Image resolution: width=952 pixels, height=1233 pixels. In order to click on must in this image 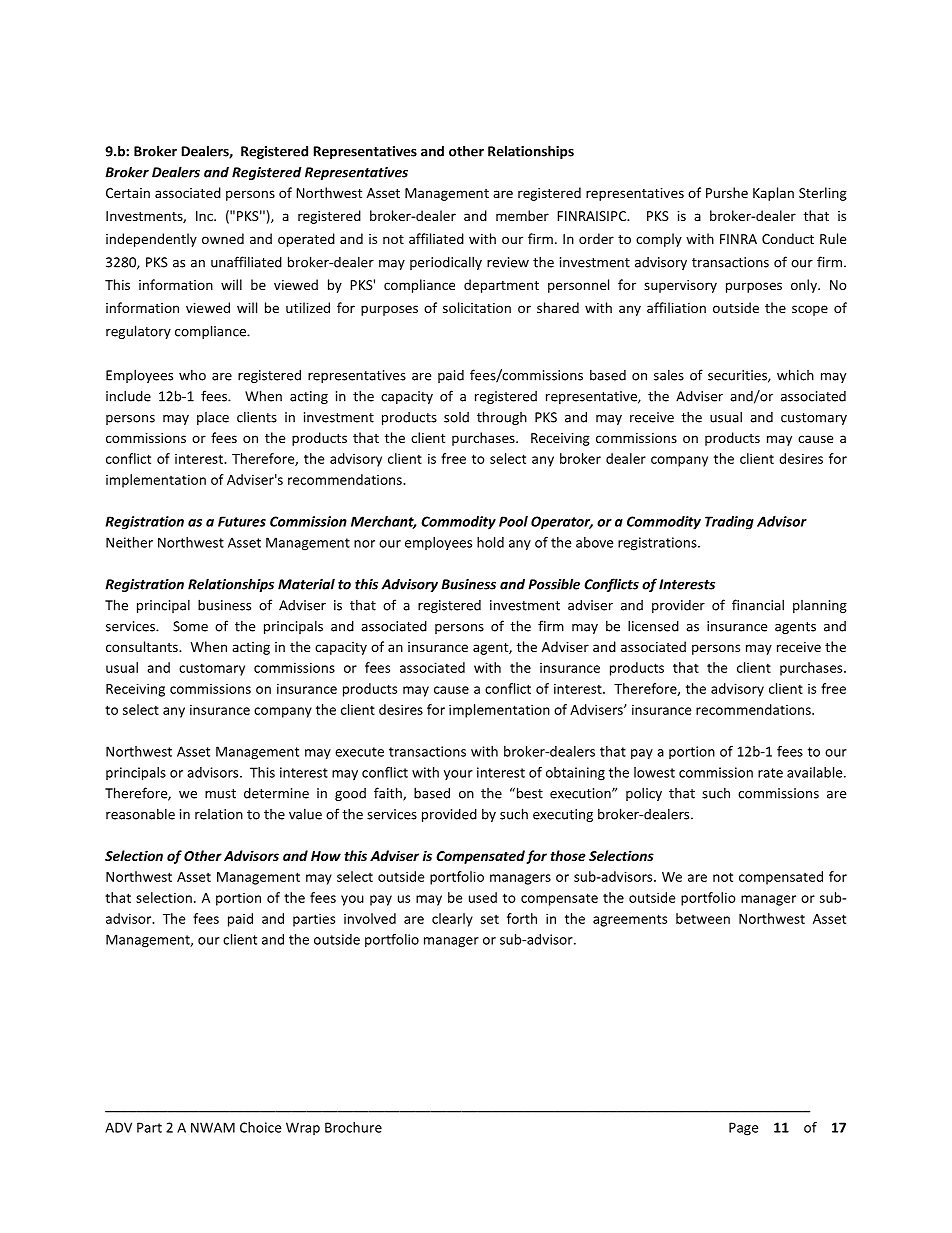, I will do `click(220, 794)`.
